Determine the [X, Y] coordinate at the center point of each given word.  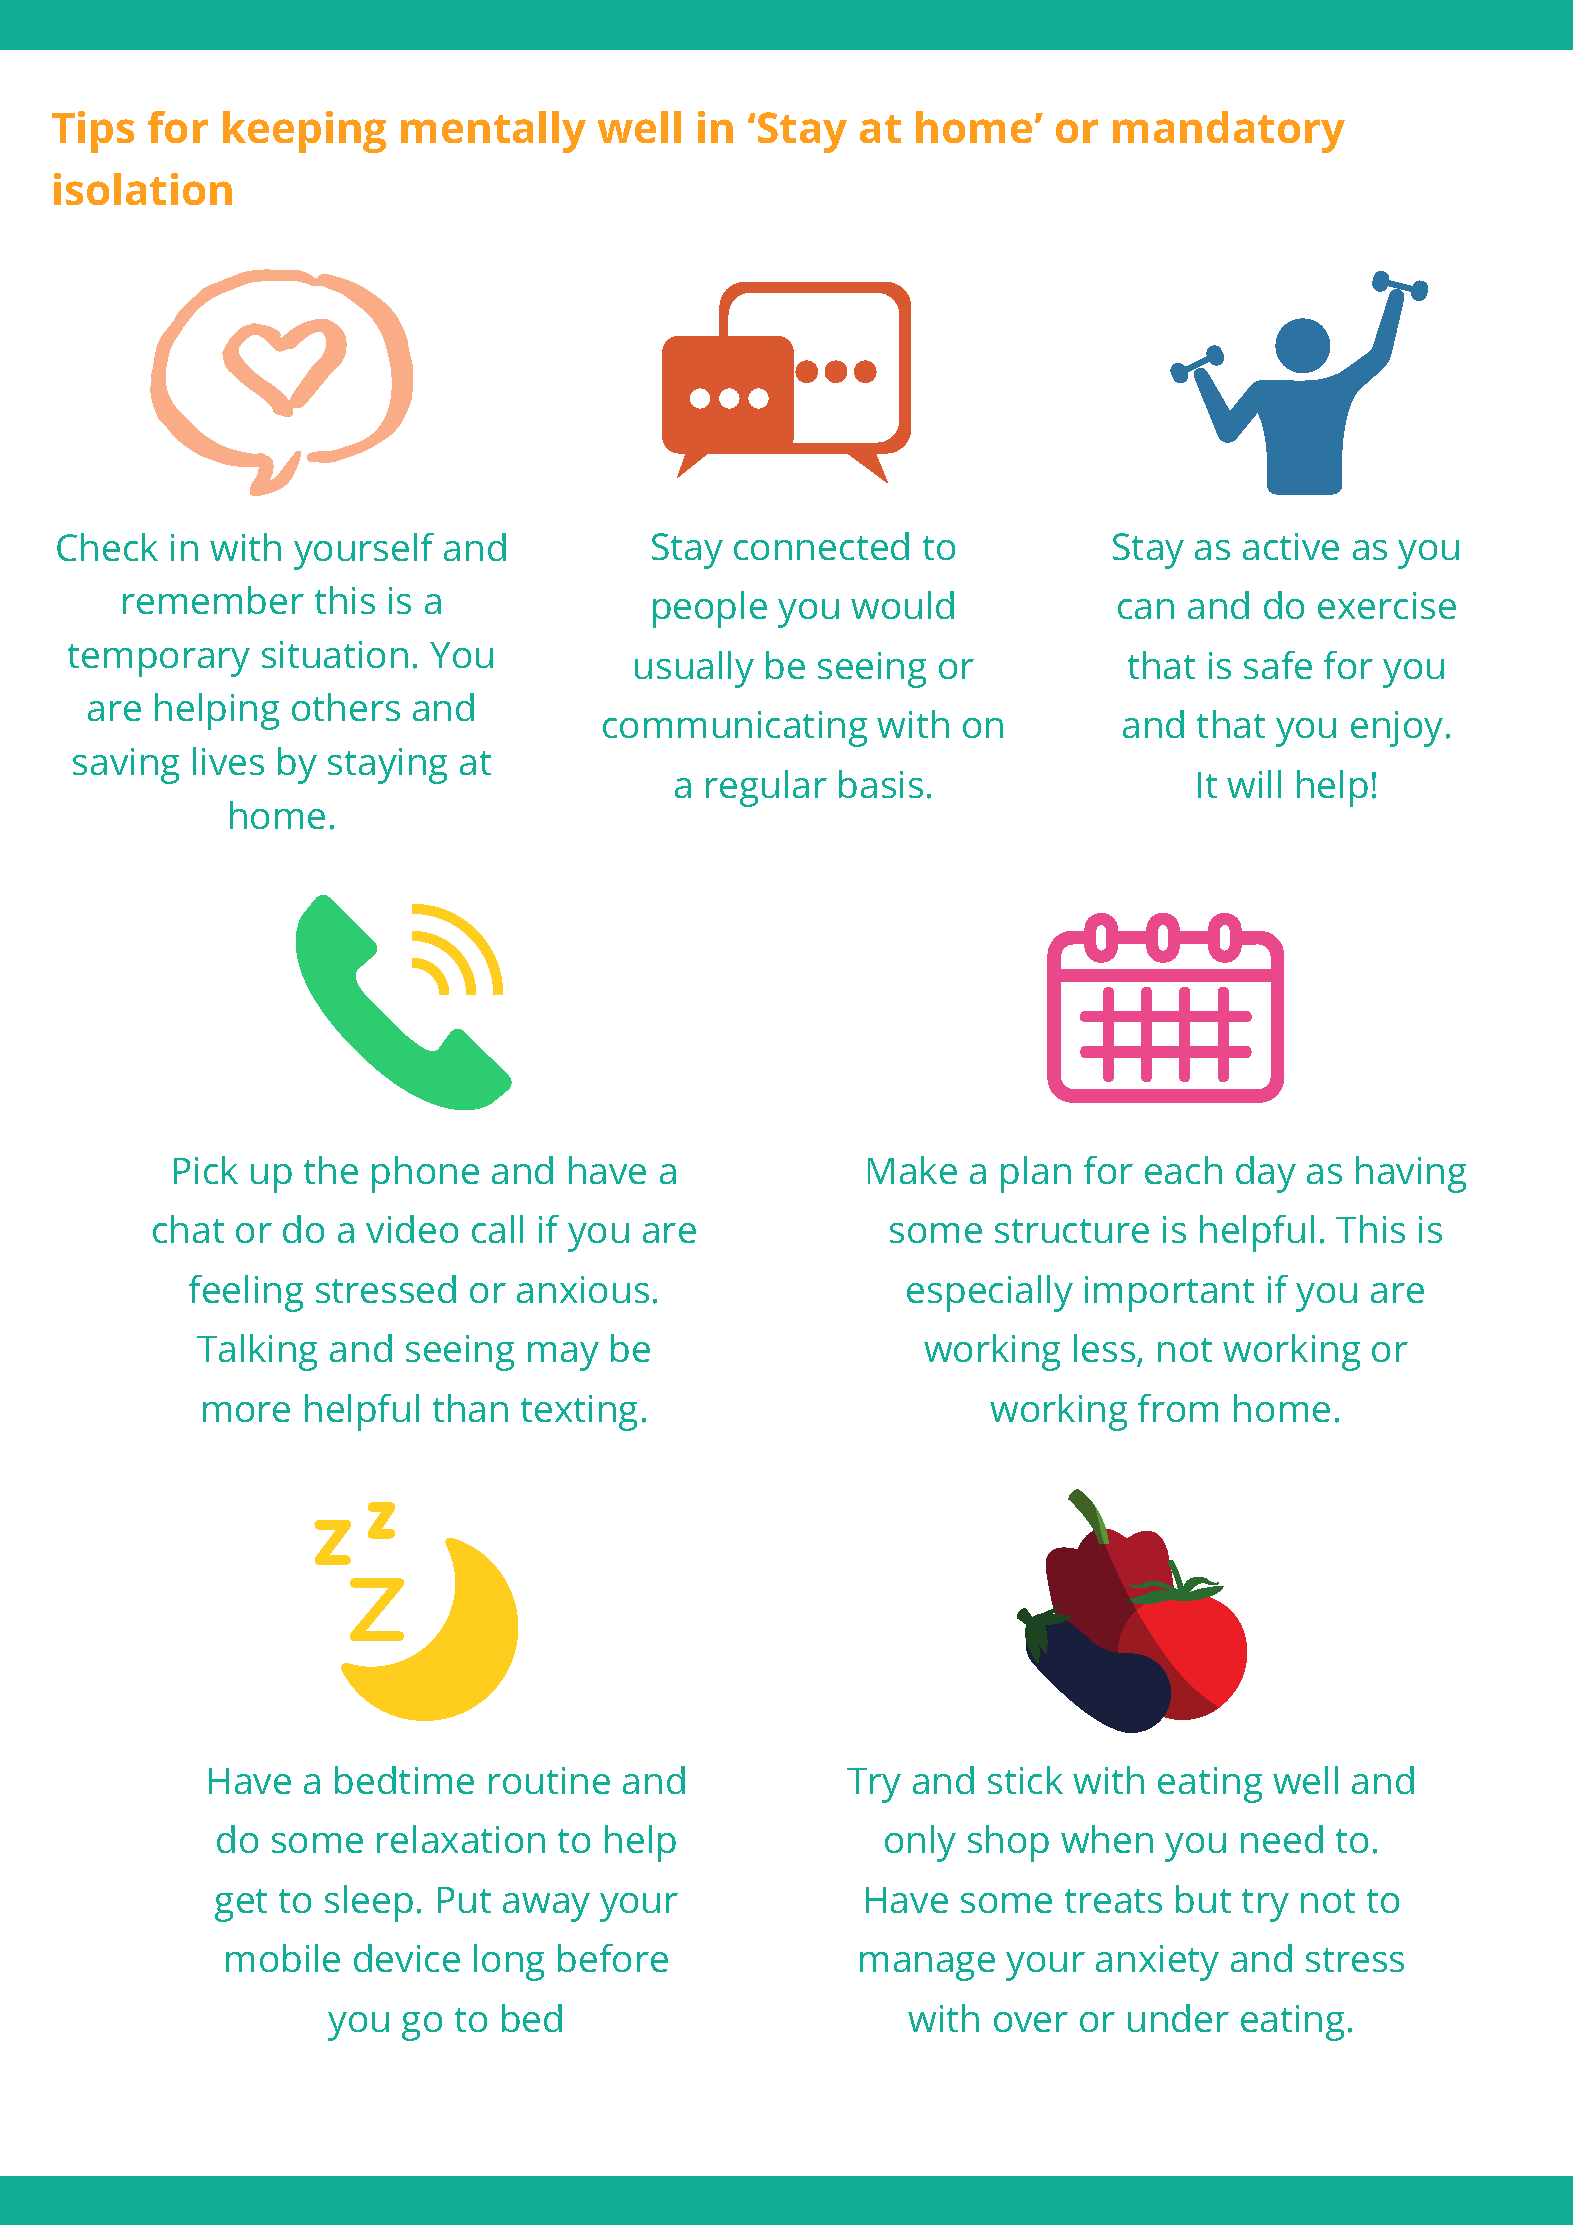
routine [549, 1780]
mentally [493, 132]
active [1291, 546]
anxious [583, 1289]
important [1169, 1294]
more [246, 1412]
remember [213, 600]
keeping [304, 132]
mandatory [1229, 132]
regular [766, 788]
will [1254, 784]
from [1178, 1408]
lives [228, 761]
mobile [283, 1958]
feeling [246, 1293]
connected [821, 546]
